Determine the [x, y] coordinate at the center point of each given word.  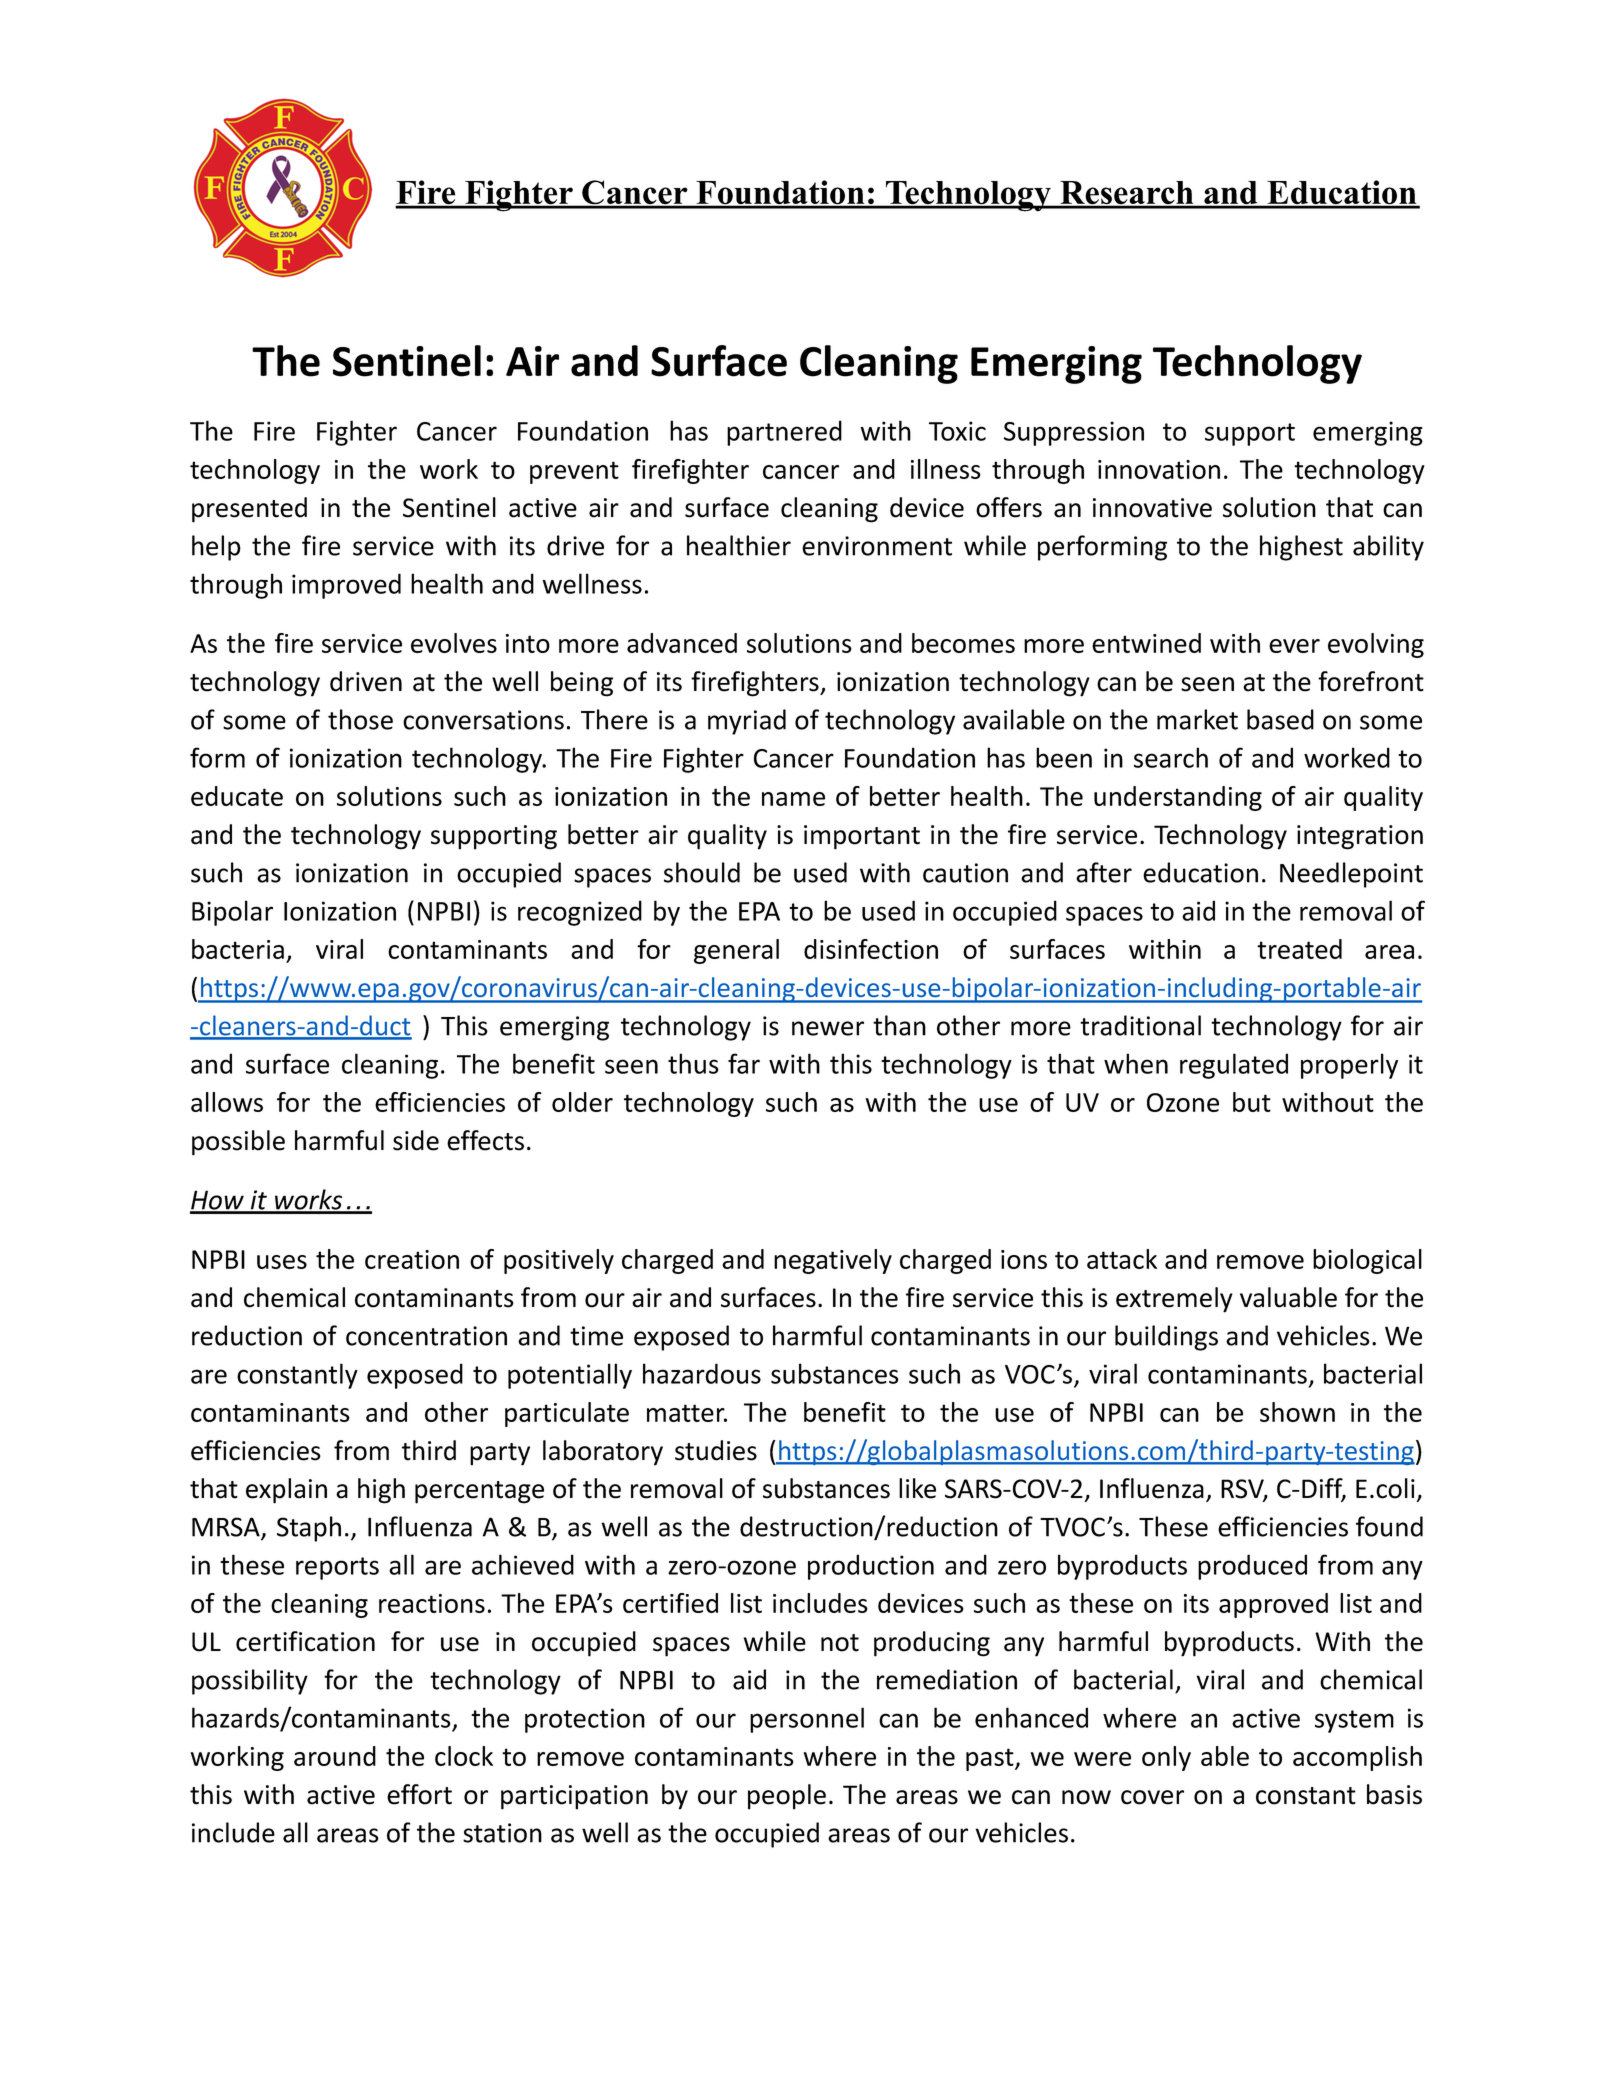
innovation [1159, 469]
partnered [784, 433]
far [744, 1063]
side [416, 1140]
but [1252, 1102]
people [787, 1797]
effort [419, 1794]
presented [249, 510]
